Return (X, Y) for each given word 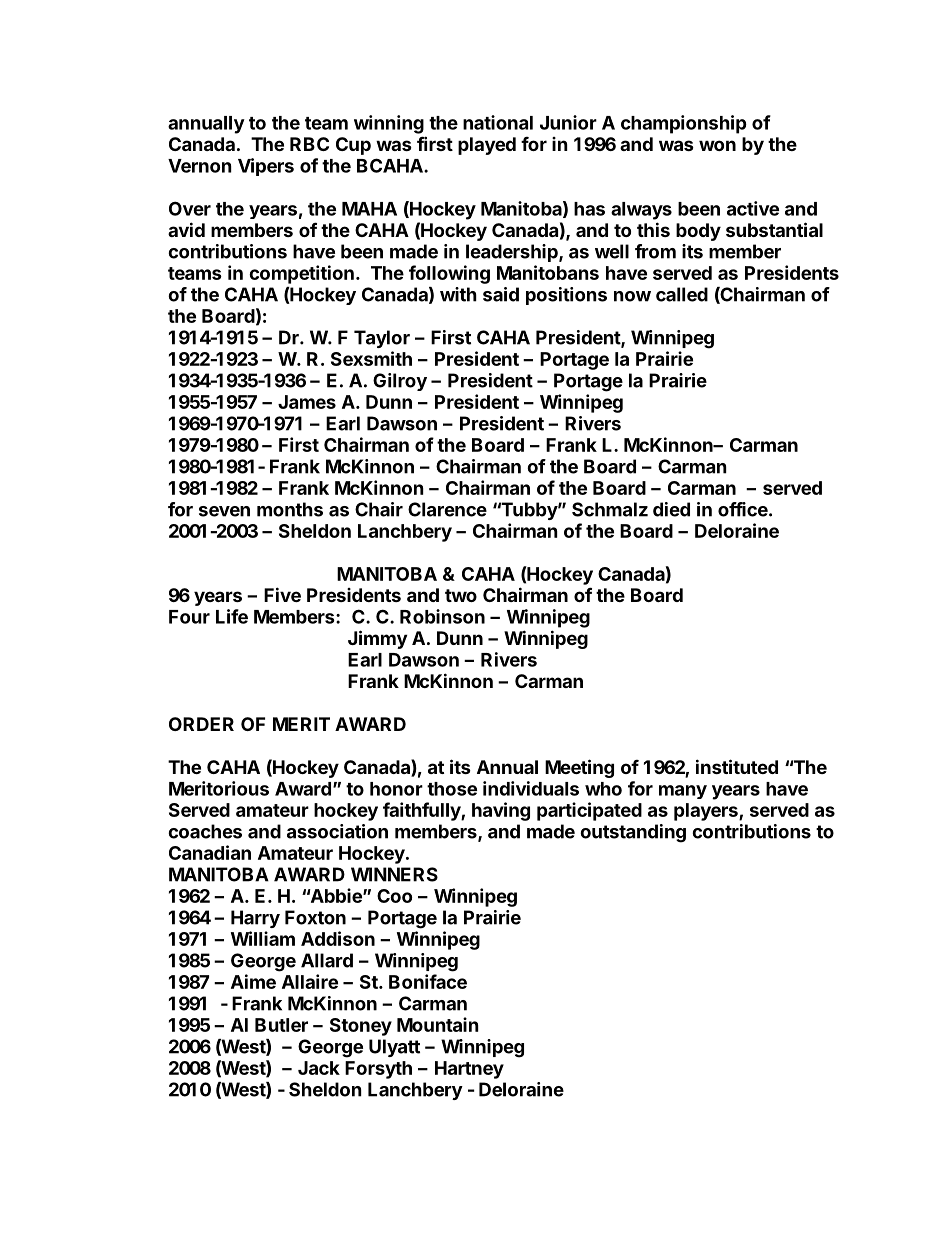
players (707, 812)
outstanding (633, 833)
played (487, 146)
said (501, 294)
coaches (205, 831)
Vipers (266, 167)
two (461, 595)
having (501, 811)
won (717, 145)
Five (282, 594)
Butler (281, 1025)
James (307, 402)
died (671, 509)
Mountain (438, 1024)
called (682, 294)
